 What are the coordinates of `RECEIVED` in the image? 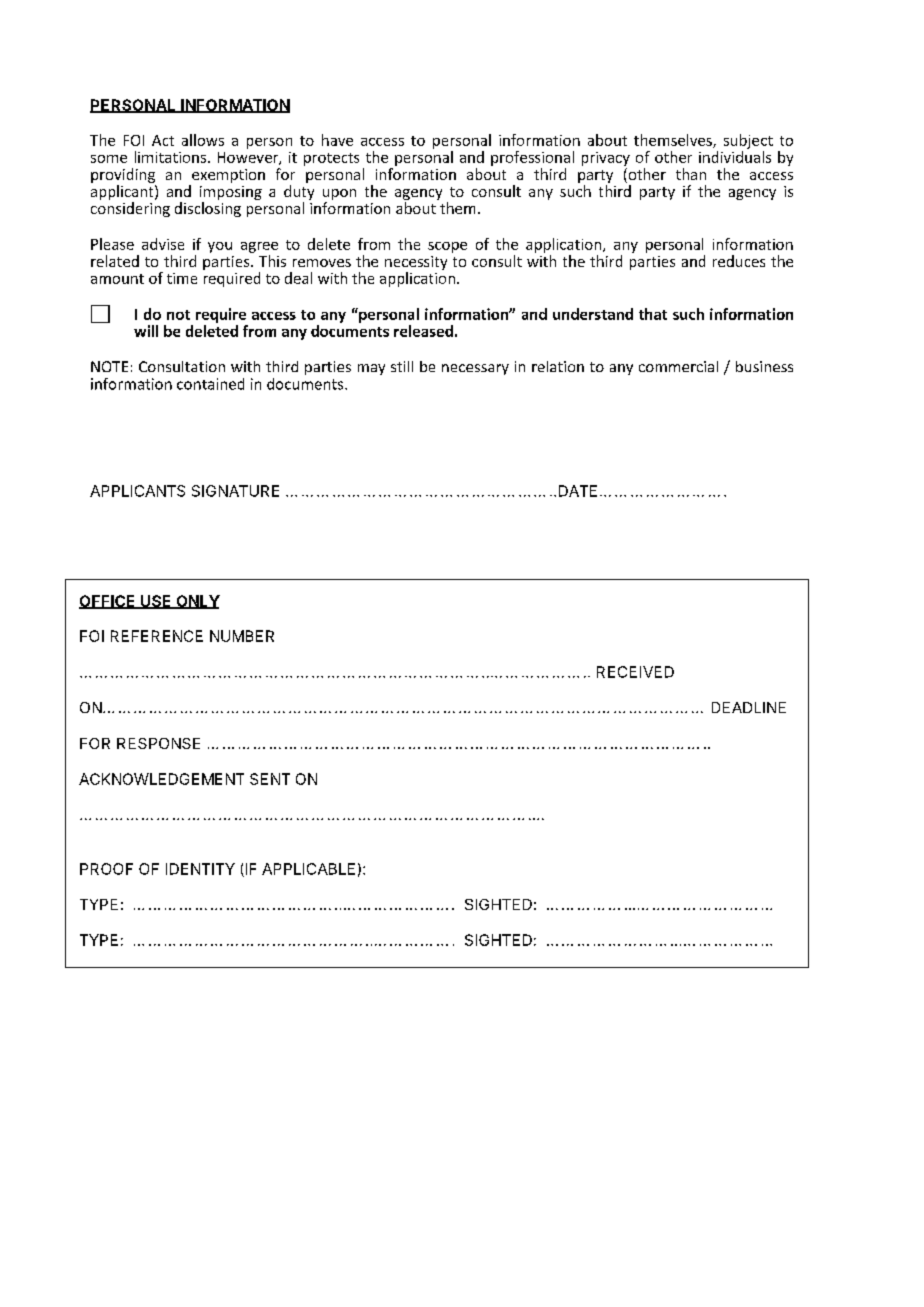 It's located at (635, 672).
